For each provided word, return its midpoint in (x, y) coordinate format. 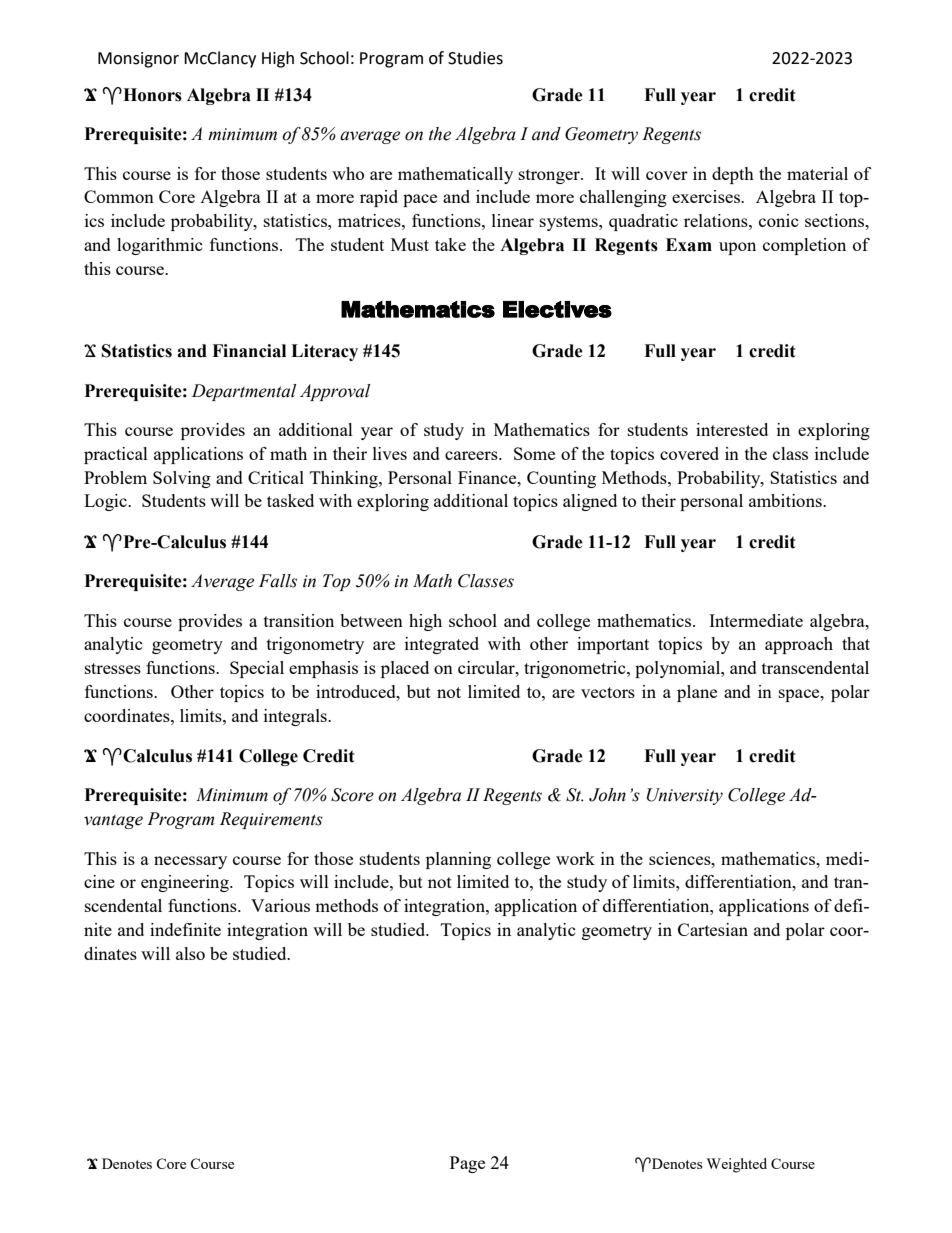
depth (733, 175)
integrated (442, 645)
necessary (190, 862)
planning (458, 860)
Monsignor (138, 60)
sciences (681, 858)
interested (732, 429)
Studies (475, 58)
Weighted (737, 1165)
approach (799, 645)
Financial (249, 351)
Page (467, 1164)
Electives (557, 309)
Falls (278, 581)
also (190, 953)
